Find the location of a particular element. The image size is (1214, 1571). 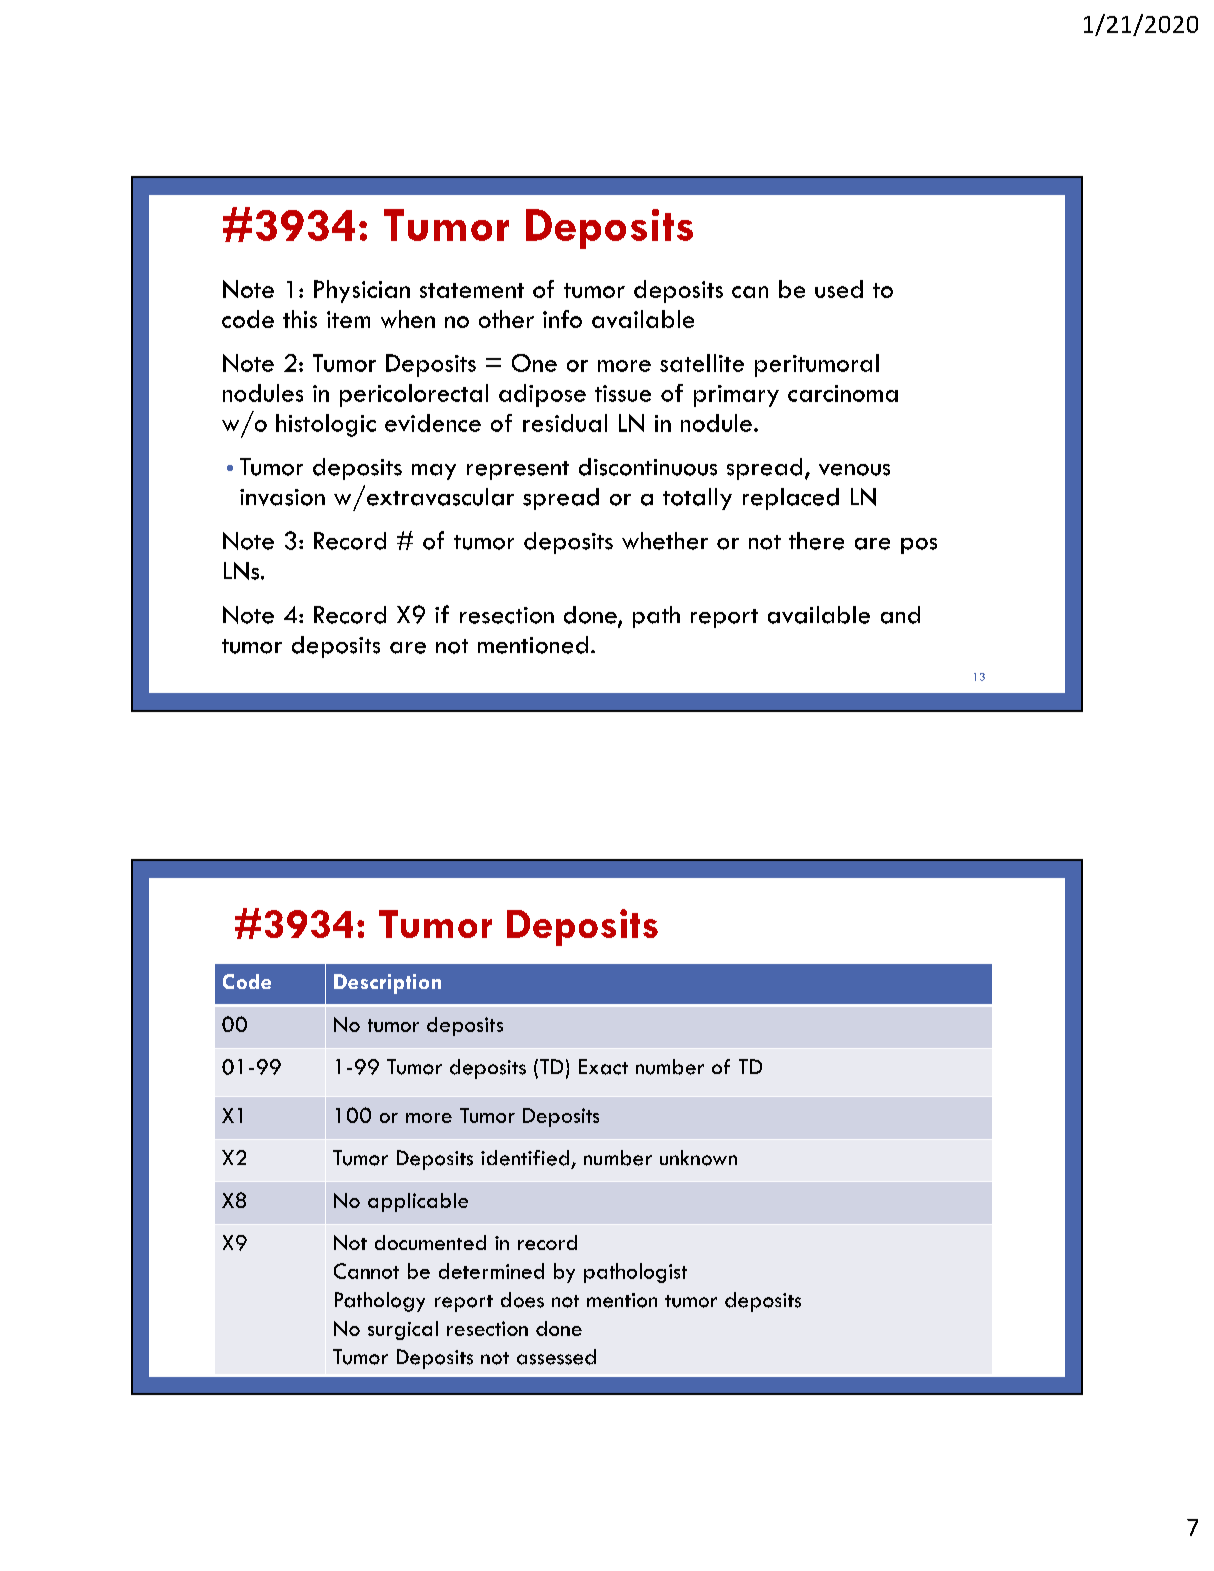

there is located at coordinates (816, 541).
